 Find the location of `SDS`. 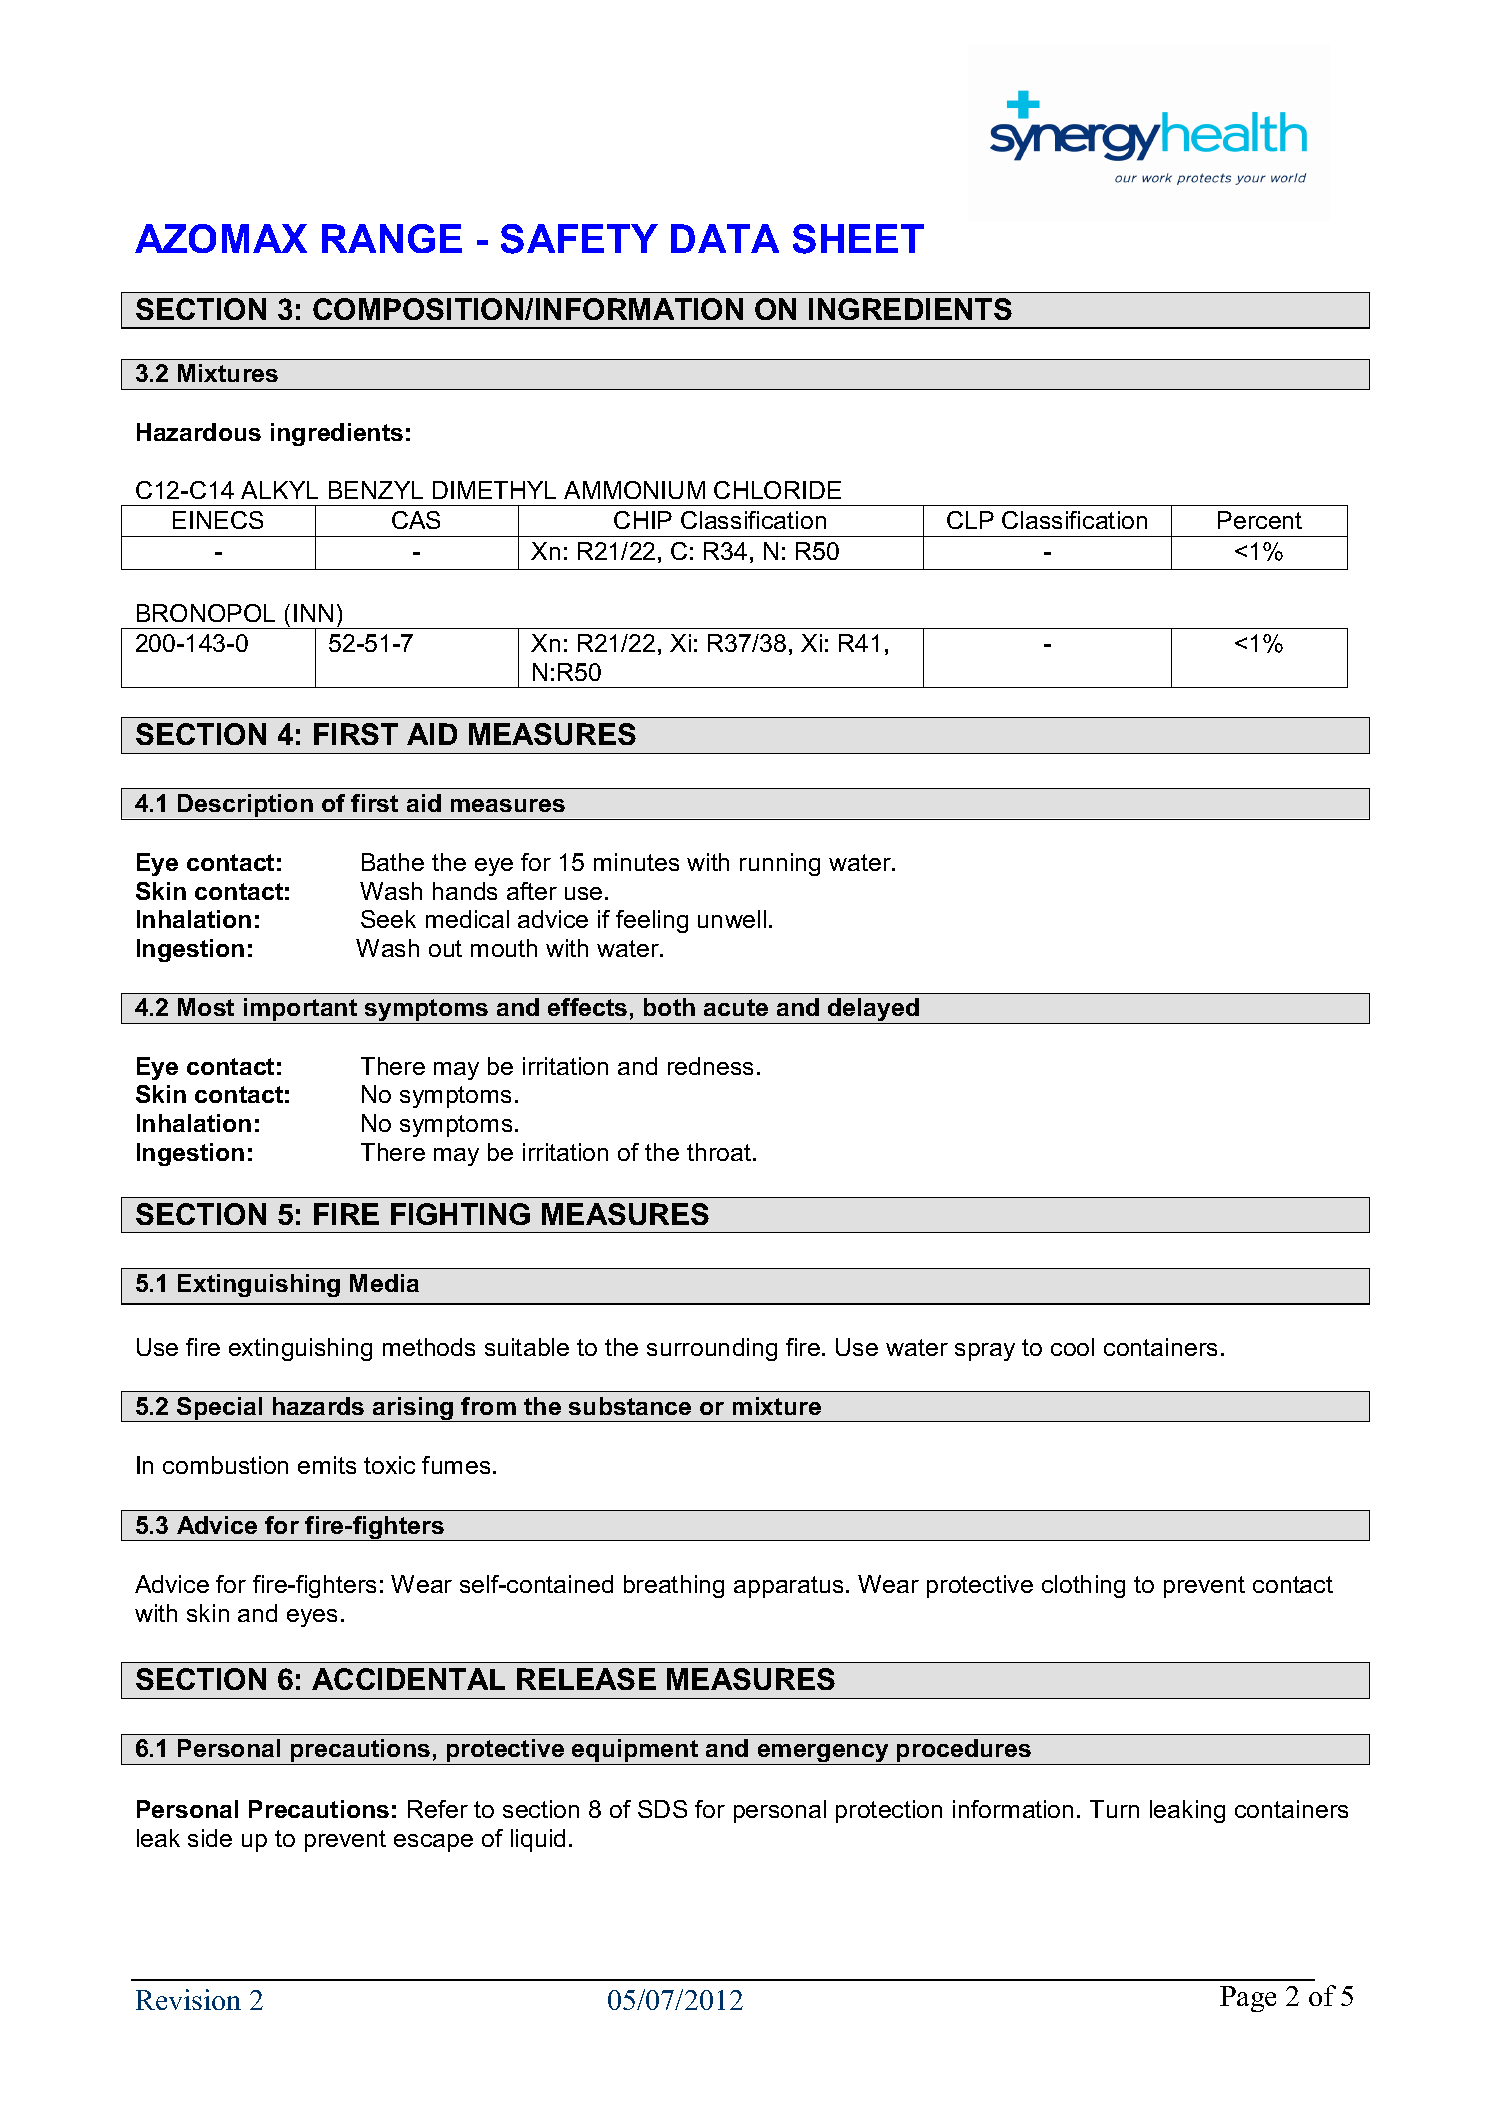

SDS is located at coordinates (662, 1809).
